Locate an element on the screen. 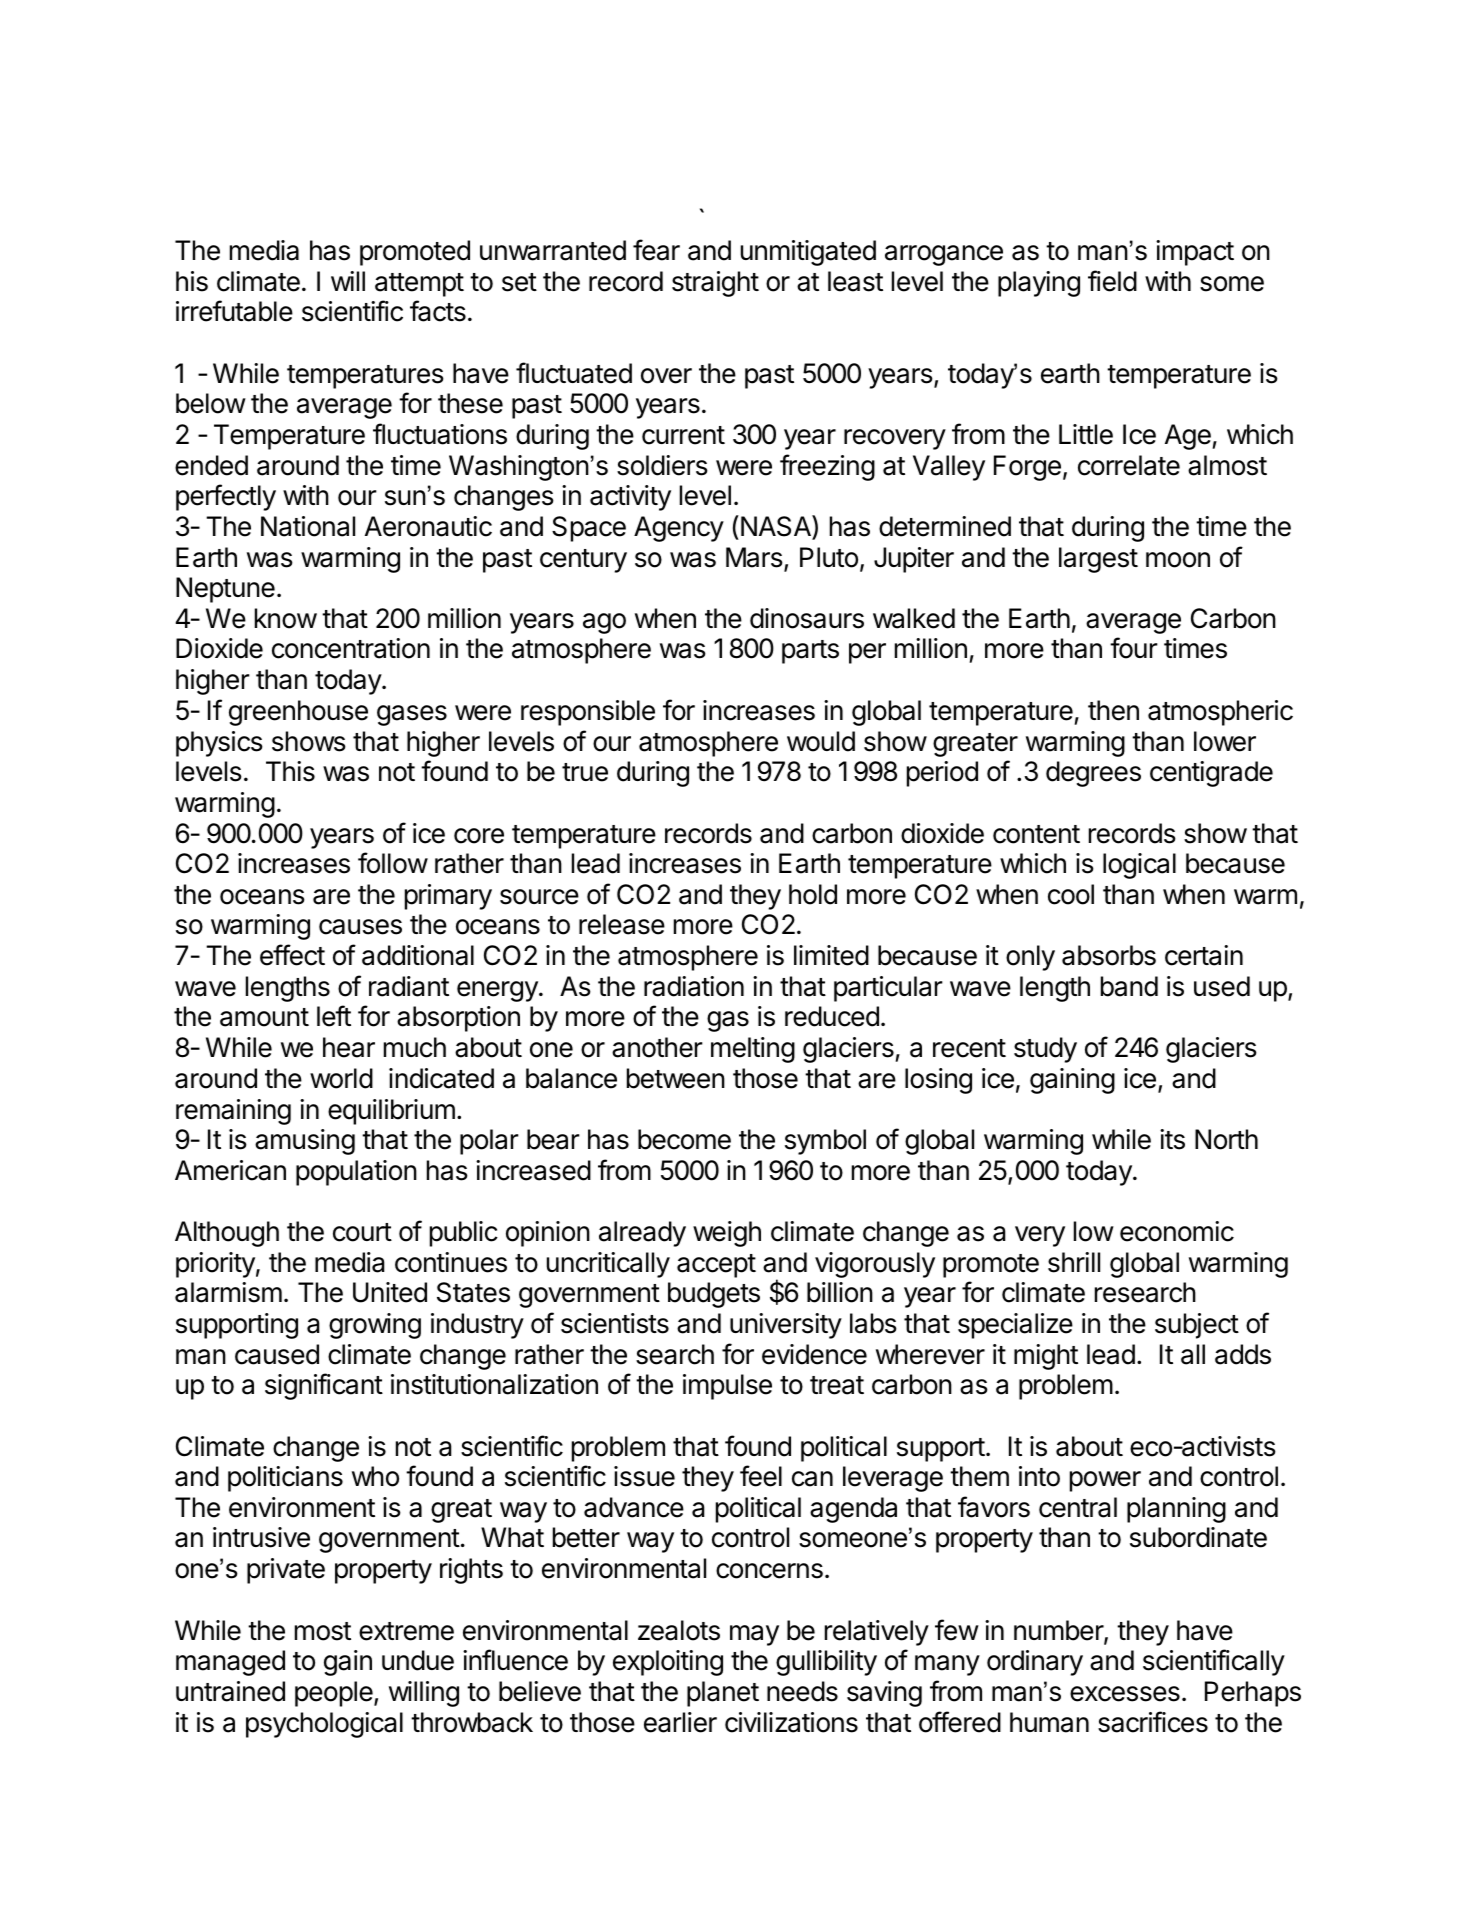 The height and width of the screenshot is (1919, 1482). excesses is located at coordinates (1125, 1694).
